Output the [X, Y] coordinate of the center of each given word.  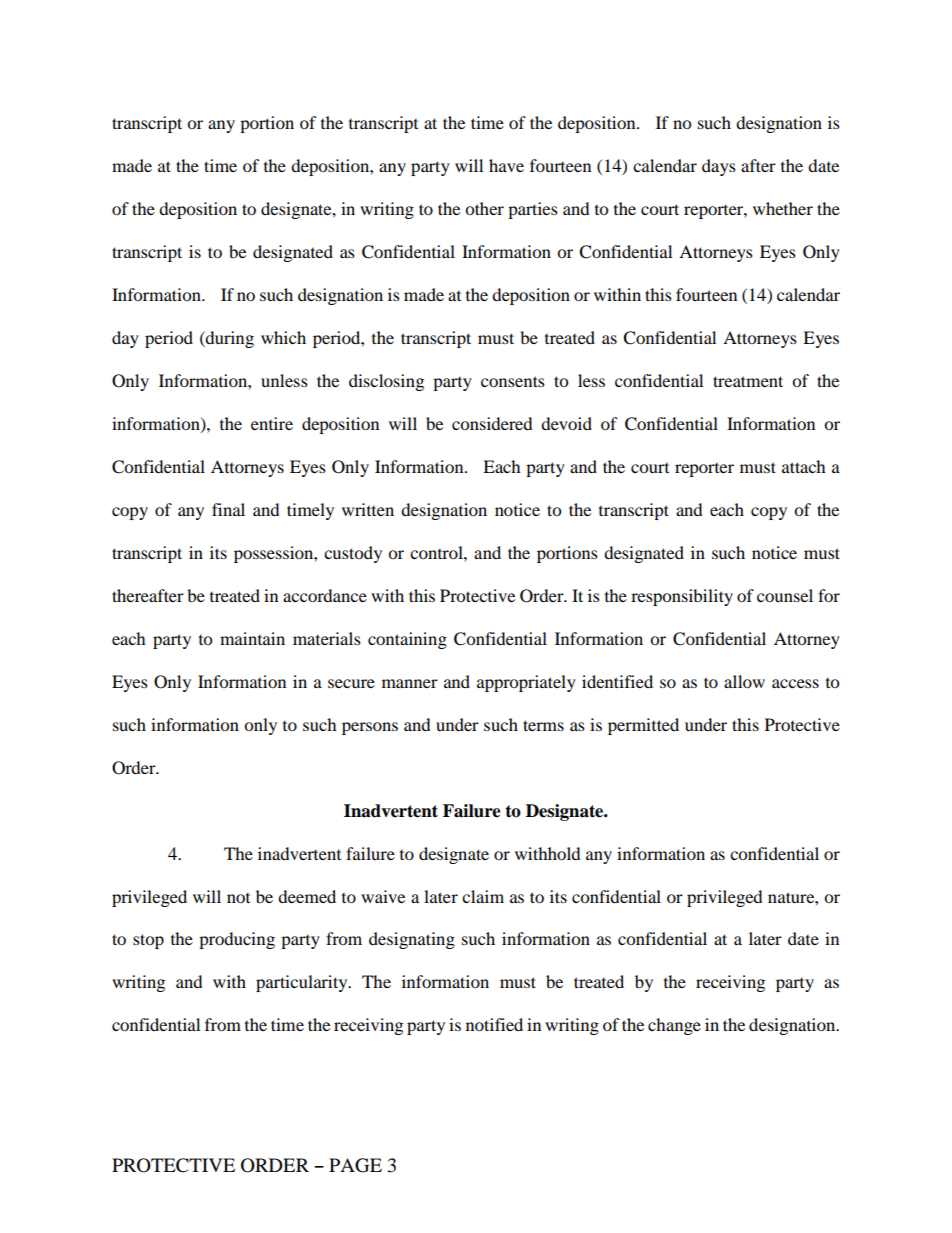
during [229, 339]
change [674, 1026]
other [484, 208]
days [719, 167]
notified [494, 1024]
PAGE [355, 1165]
